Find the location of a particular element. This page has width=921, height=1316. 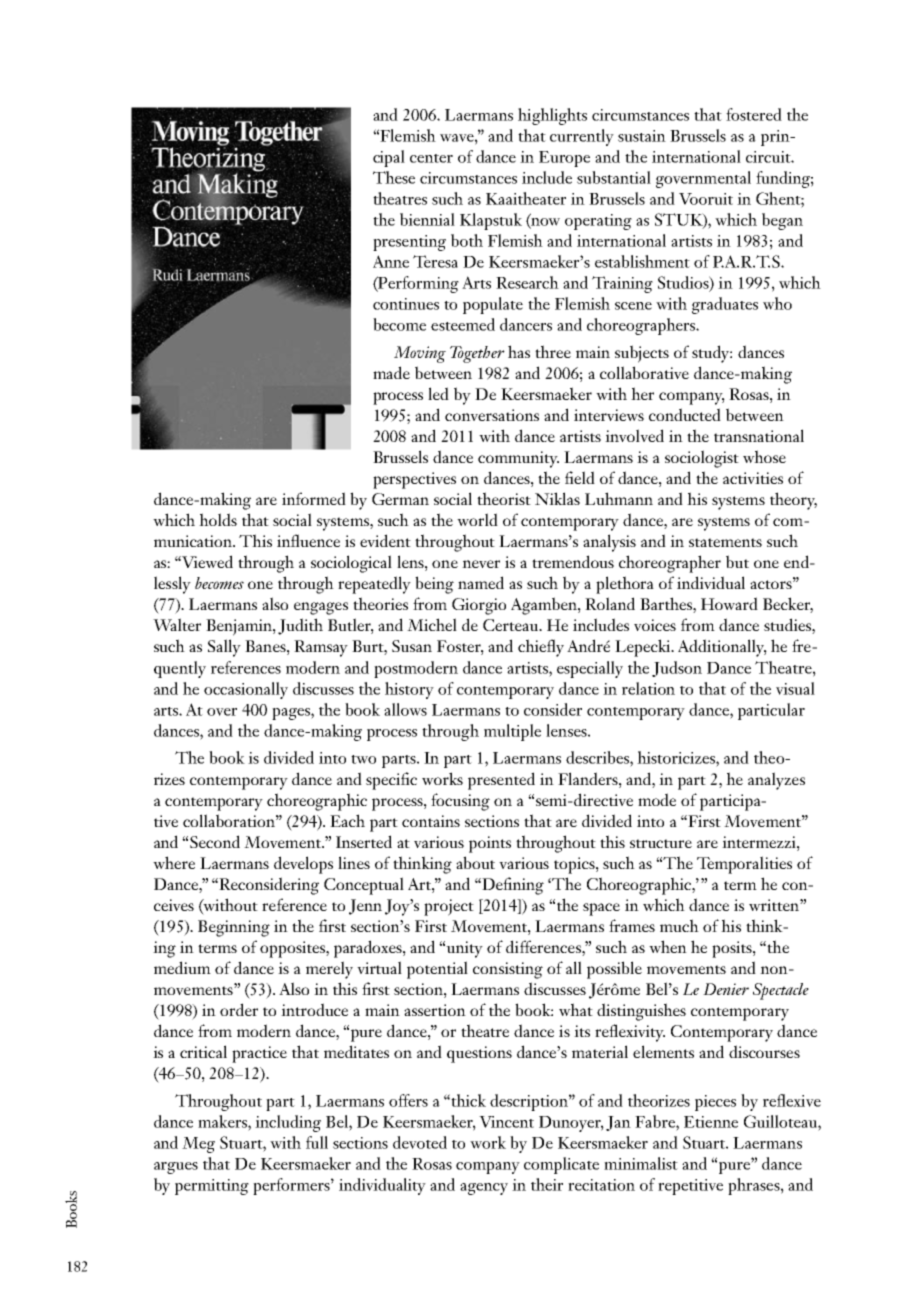

Additionally is located at coordinates (722, 648).
